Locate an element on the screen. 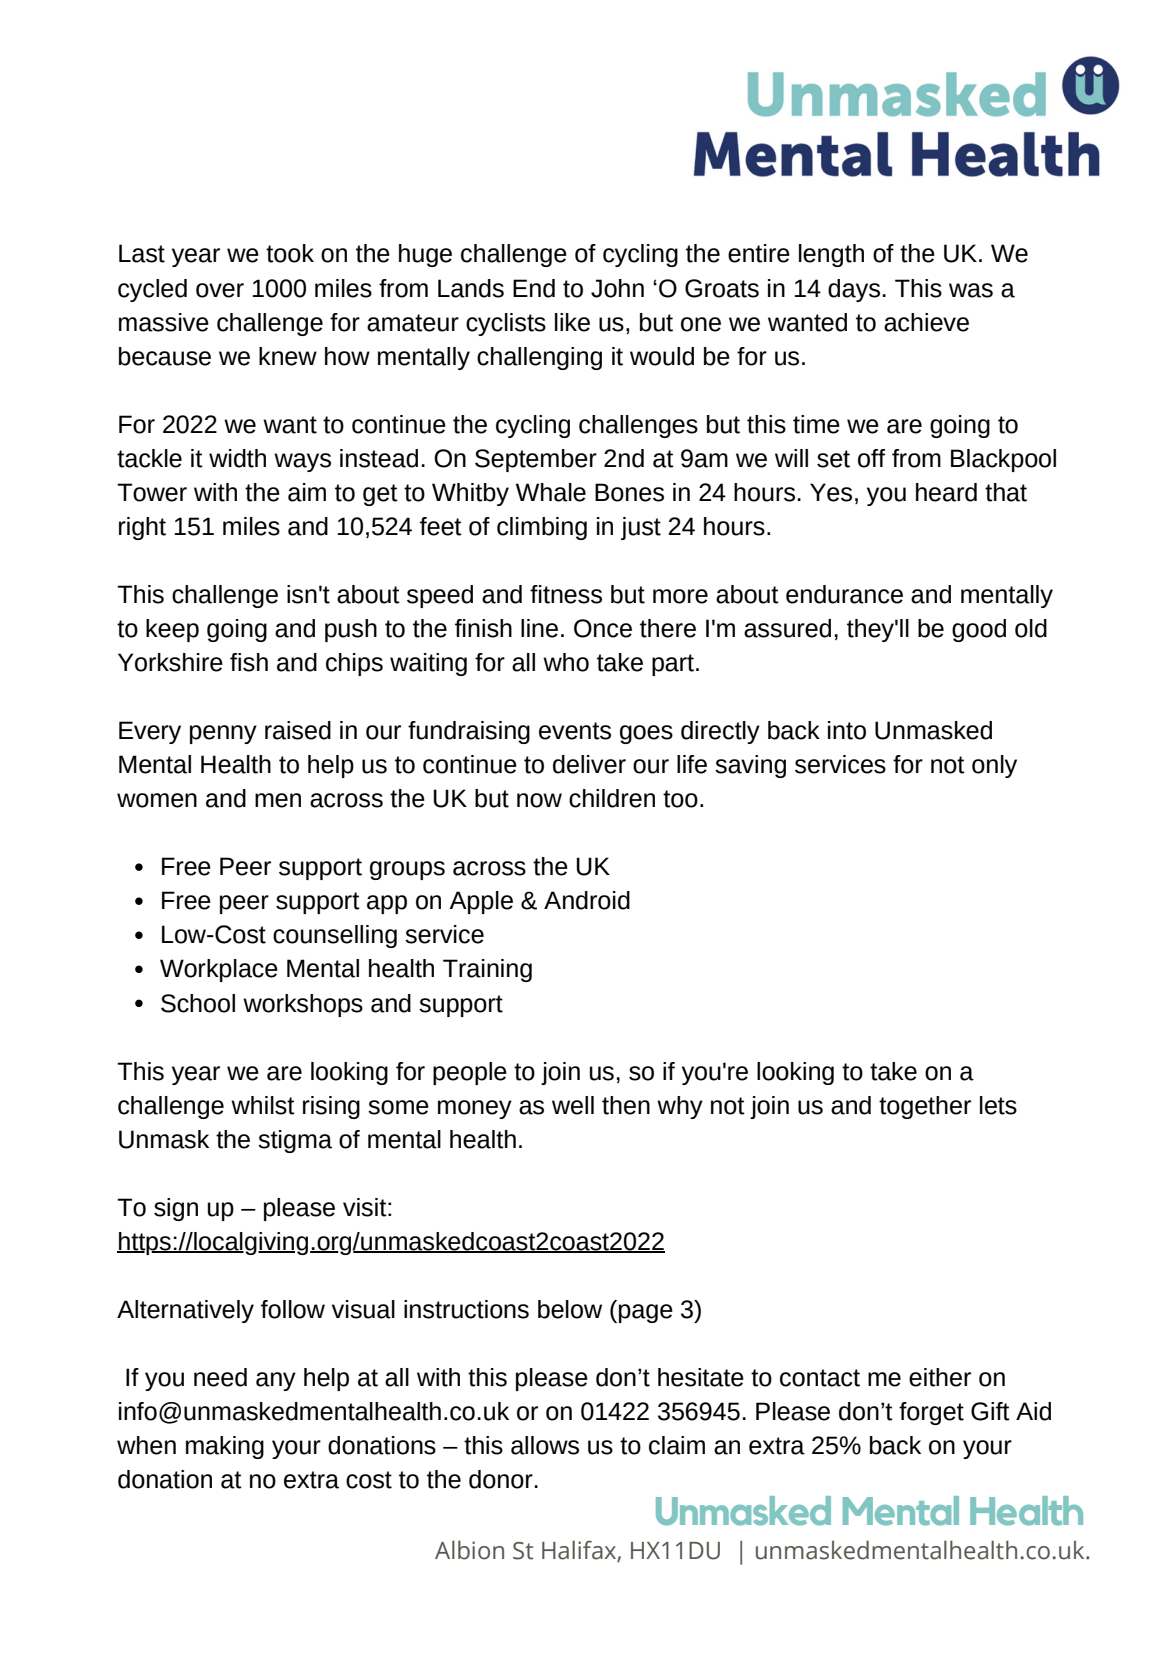  forget is located at coordinates (931, 1413).
